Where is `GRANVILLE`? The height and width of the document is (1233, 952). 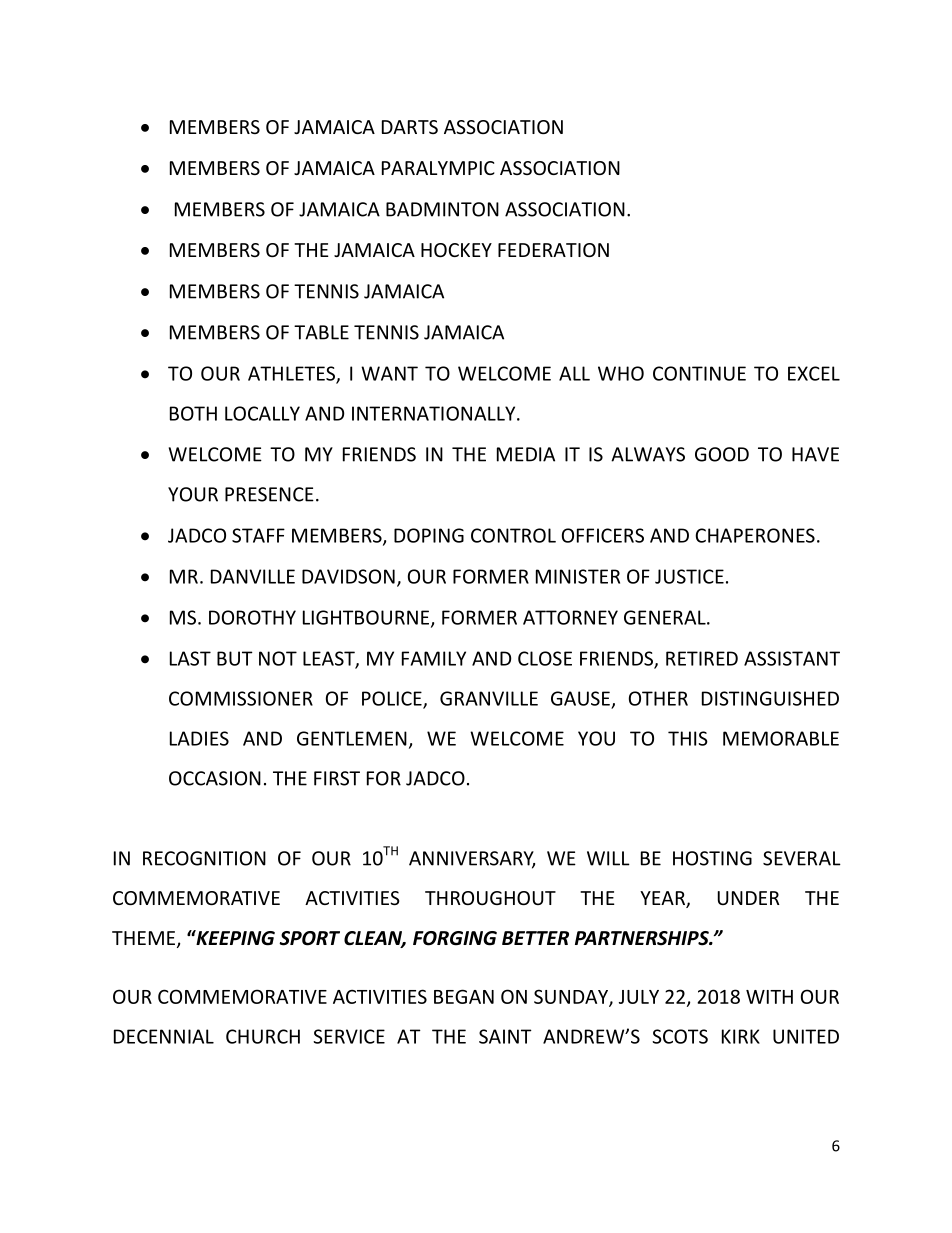 GRANVILLE is located at coordinates (489, 698).
